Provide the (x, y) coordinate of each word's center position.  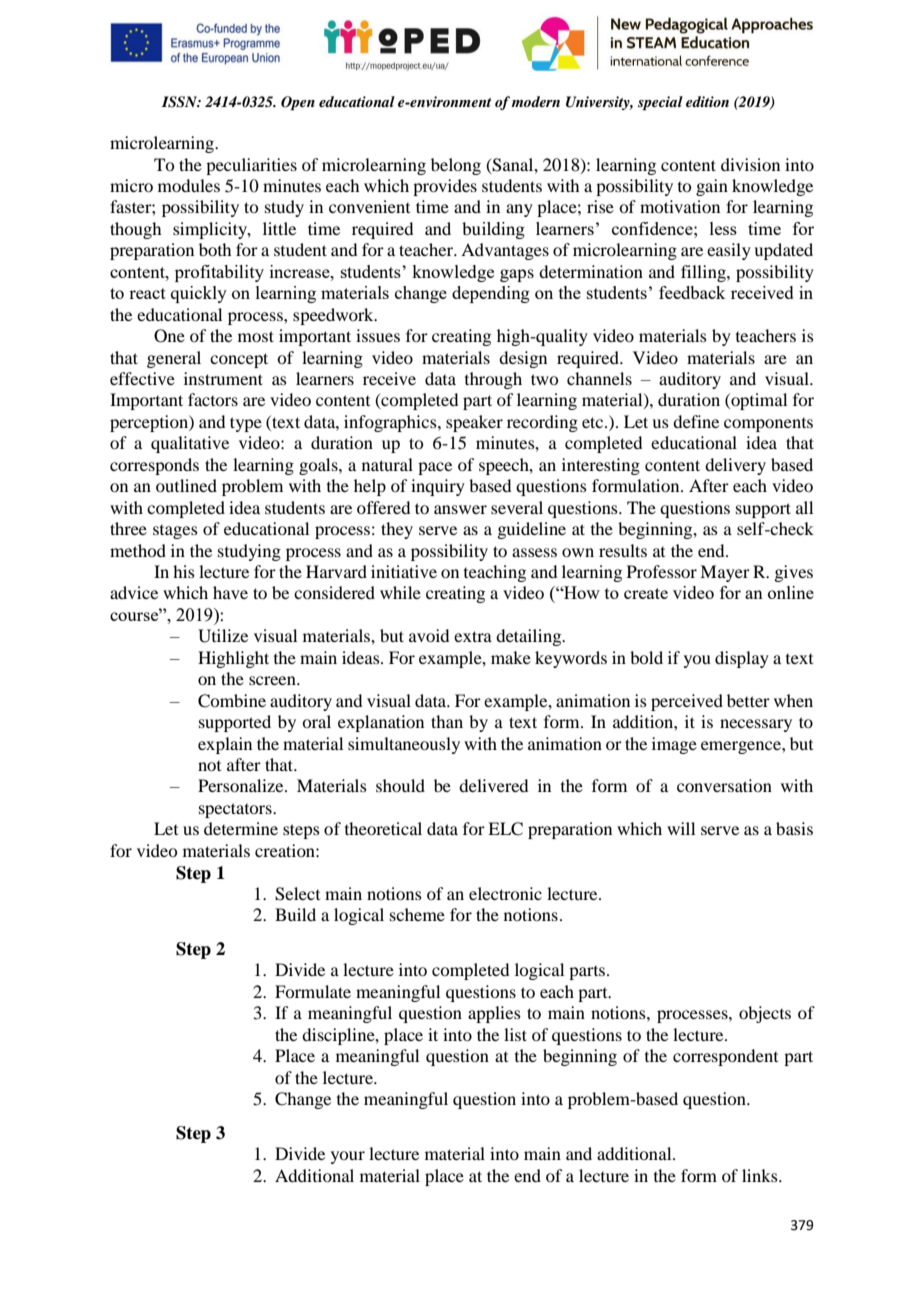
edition (707, 101)
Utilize (223, 636)
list (515, 1034)
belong (456, 166)
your (348, 1157)
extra (473, 636)
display (742, 659)
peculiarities (251, 166)
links (761, 1175)
